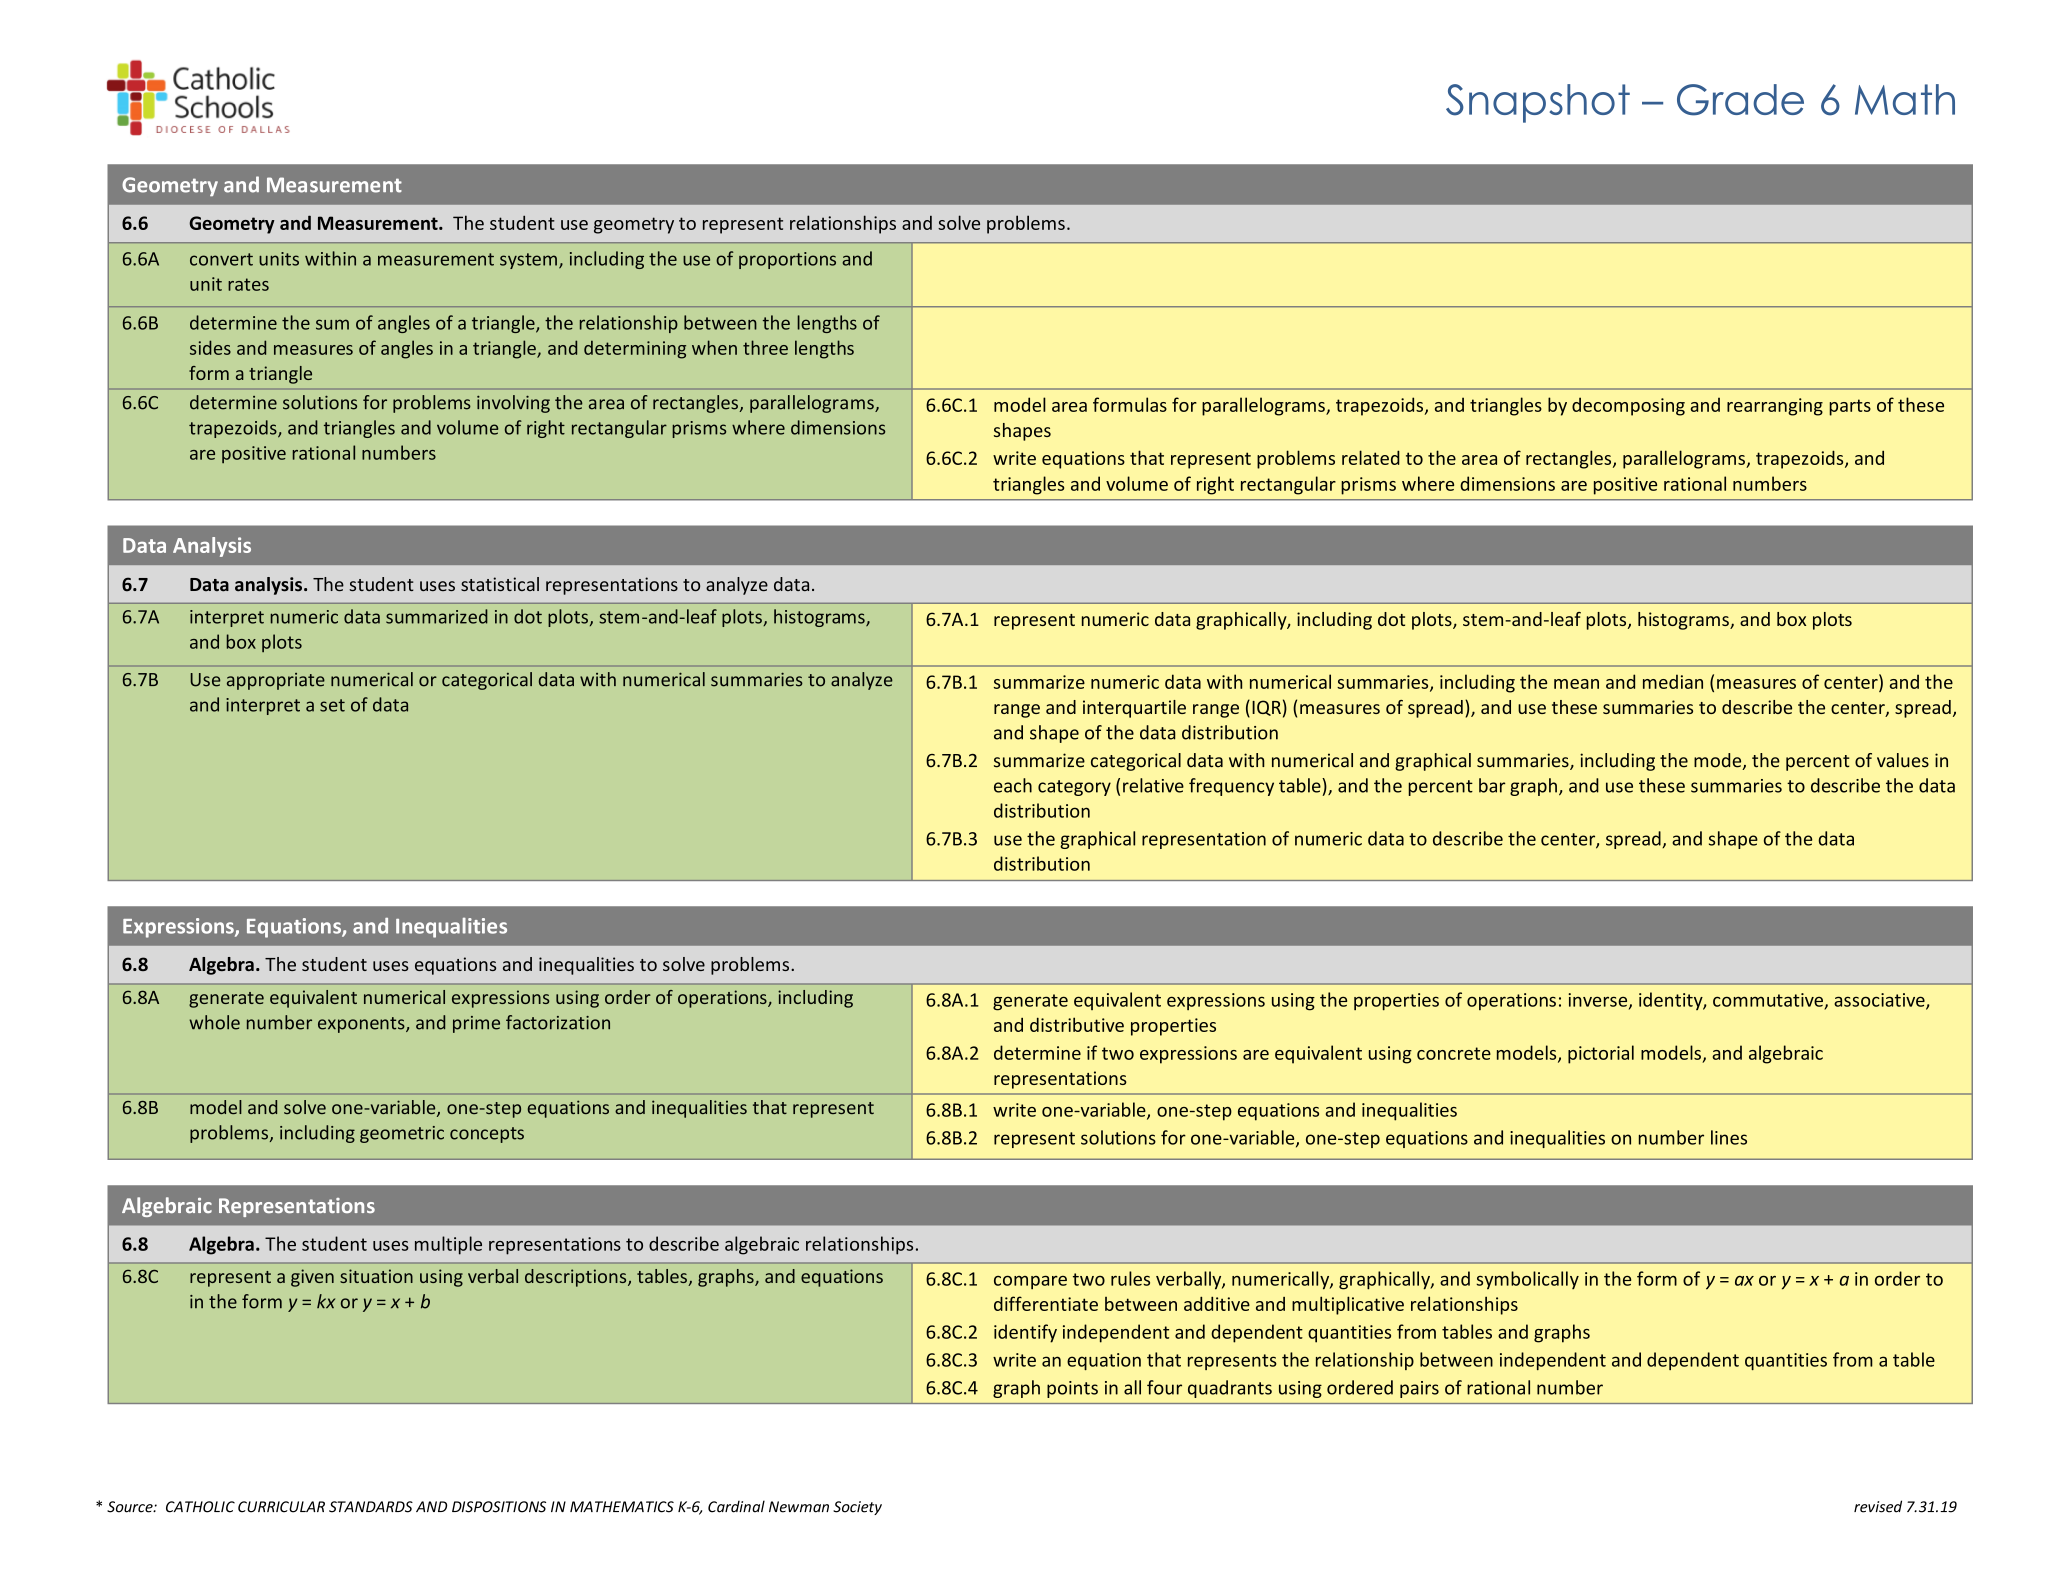 The image size is (2050, 1584). What do you see at coordinates (332, 705) in the screenshot?
I see `set` at bounding box center [332, 705].
